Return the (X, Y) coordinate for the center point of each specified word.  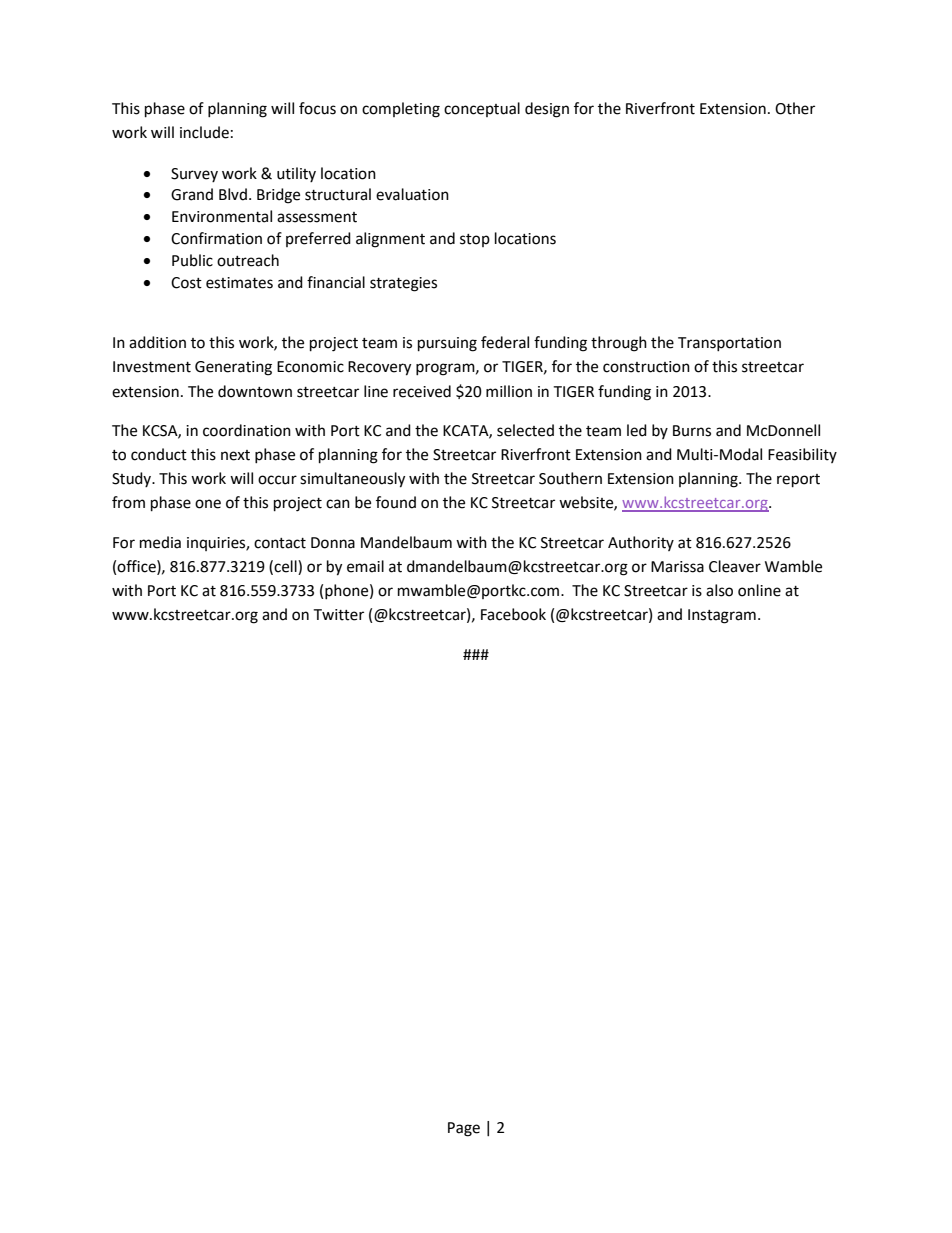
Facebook (513, 614)
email (365, 566)
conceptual (482, 109)
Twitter (338, 615)
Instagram (722, 616)
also (719, 590)
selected (525, 430)
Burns (692, 431)
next (235, 455)
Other (795, 108)
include (204, 132)
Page (464, 1129)
